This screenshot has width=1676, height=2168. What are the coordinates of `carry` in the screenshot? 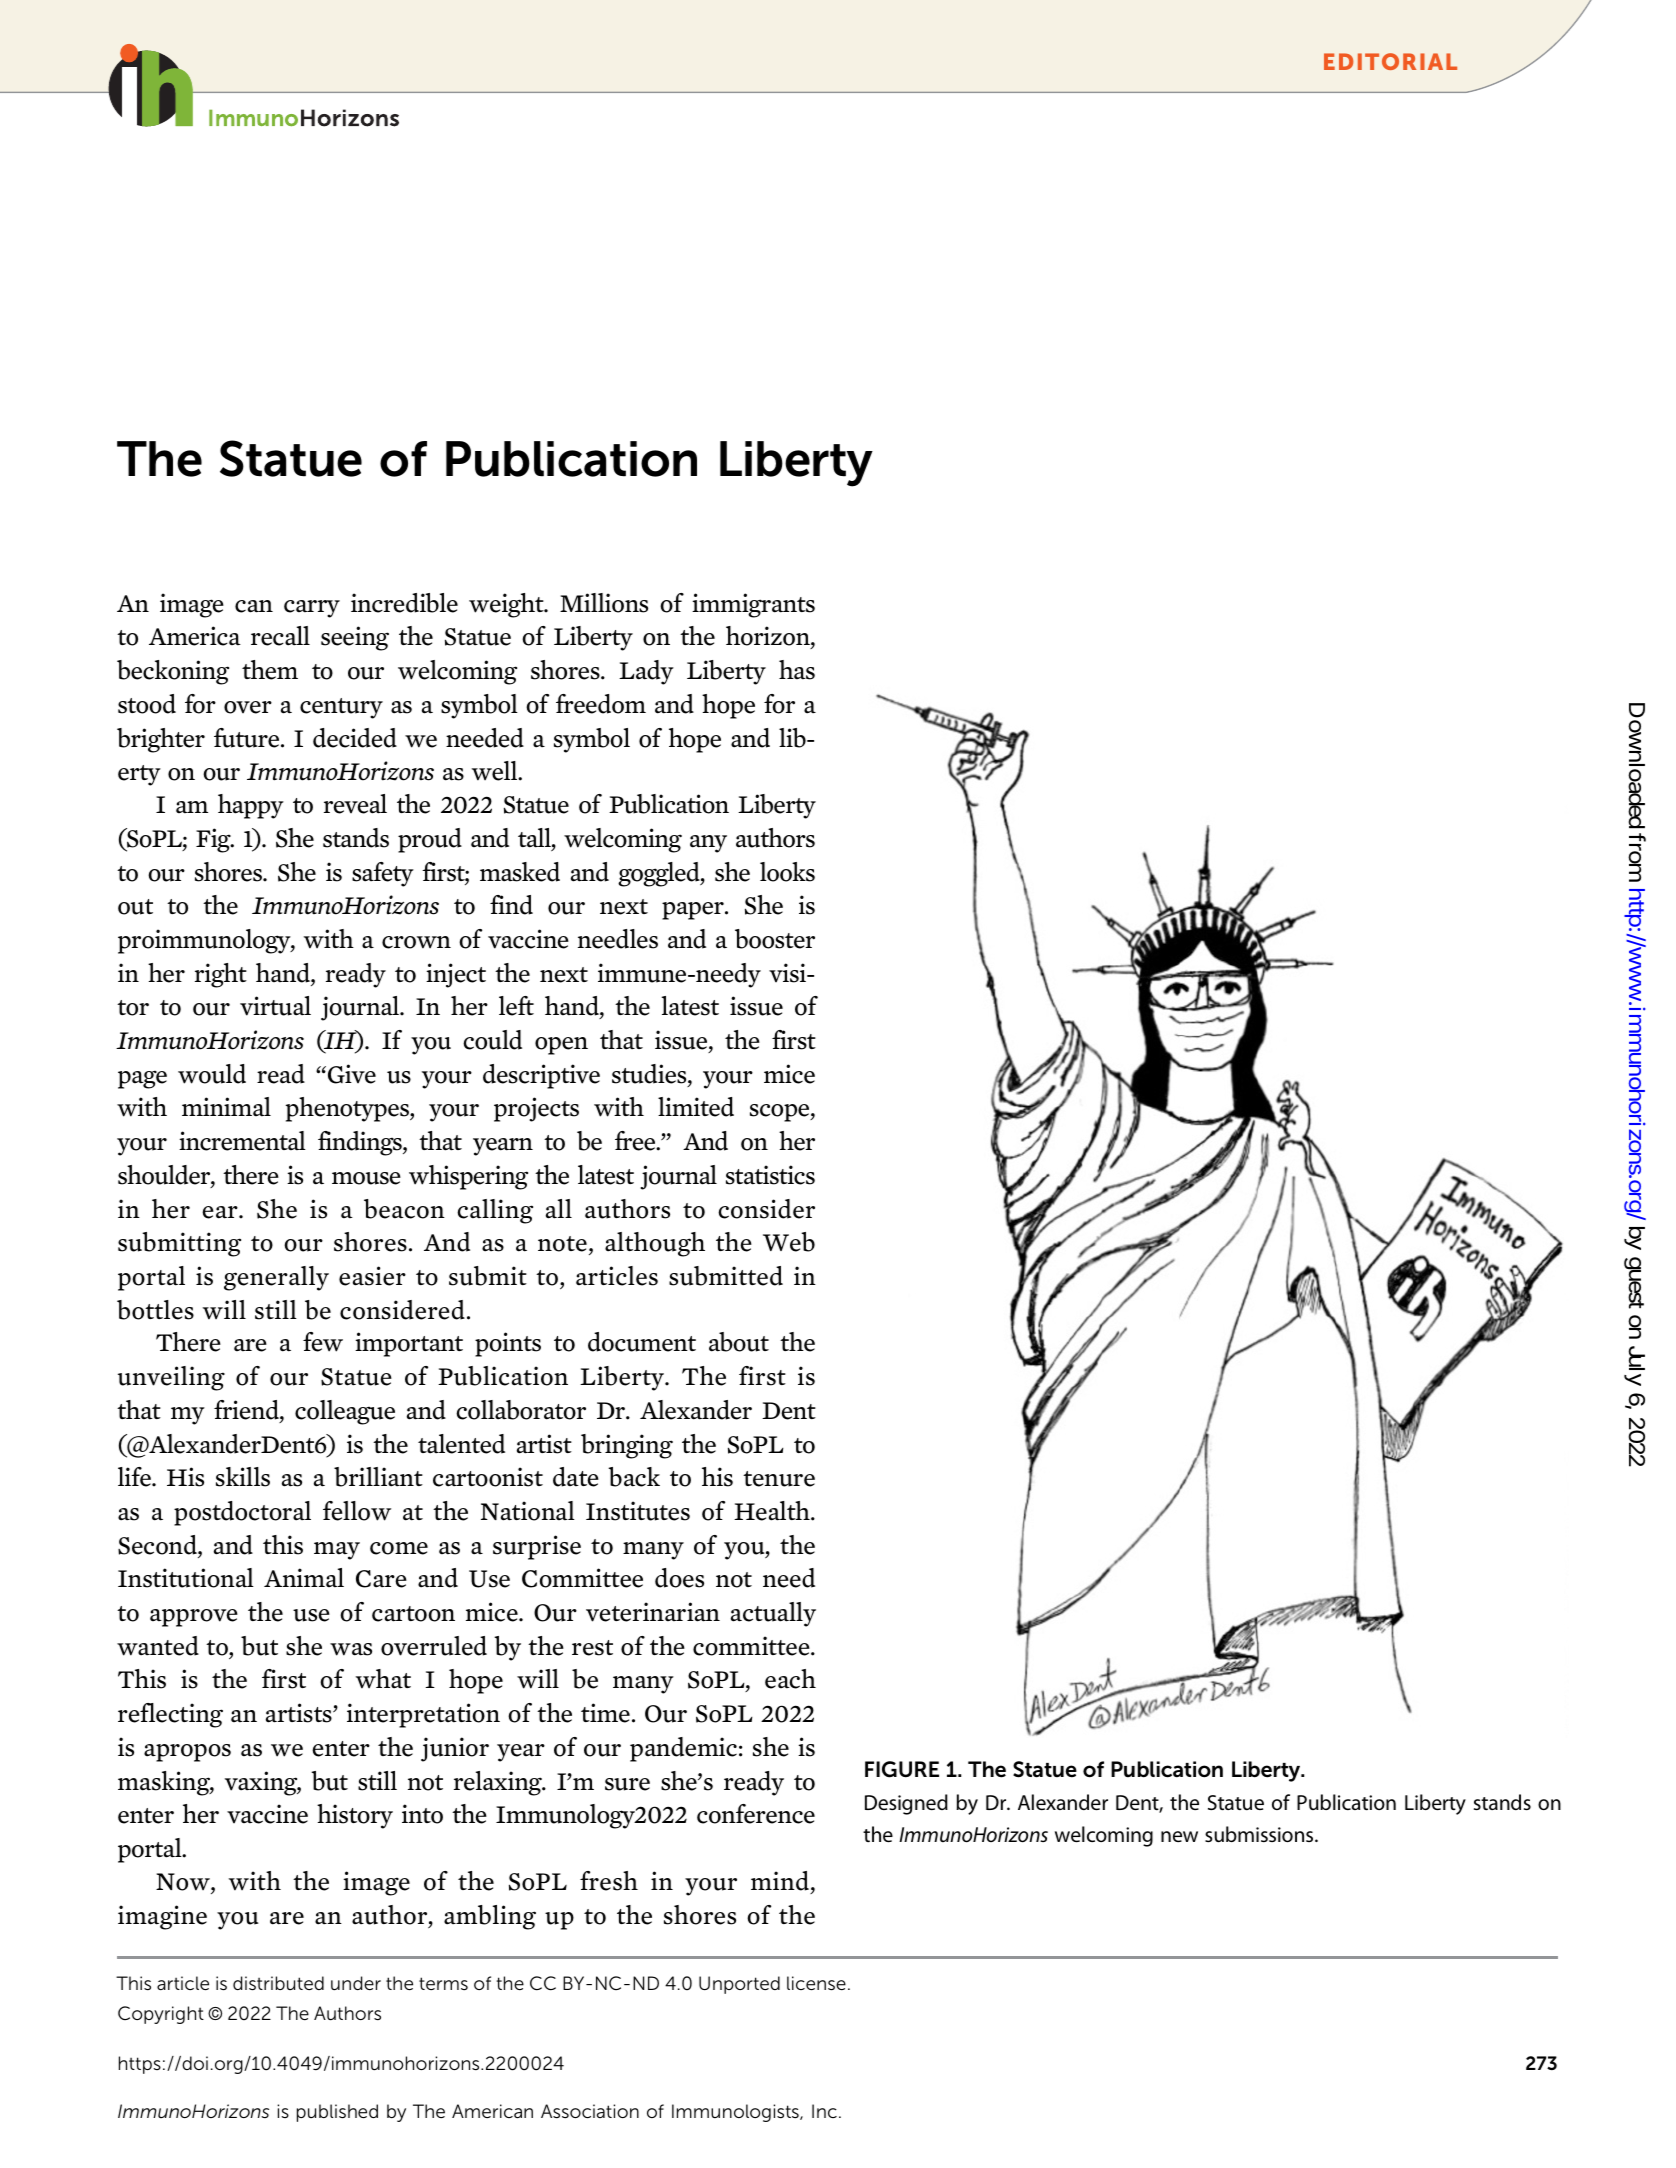 It's located at (312, 609).
